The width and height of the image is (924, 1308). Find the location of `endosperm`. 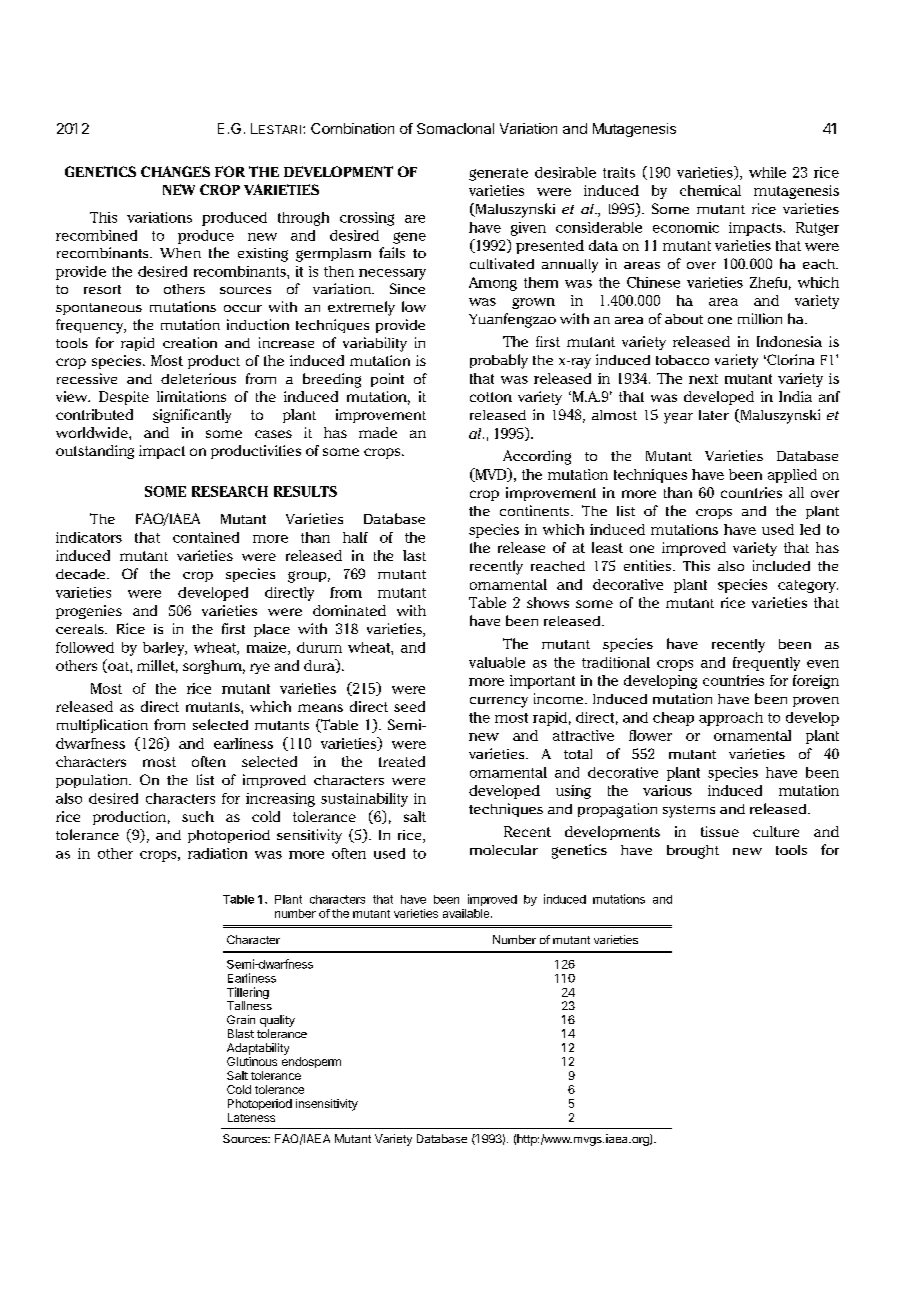

endosperm is located at coordinates (311, 1062).
